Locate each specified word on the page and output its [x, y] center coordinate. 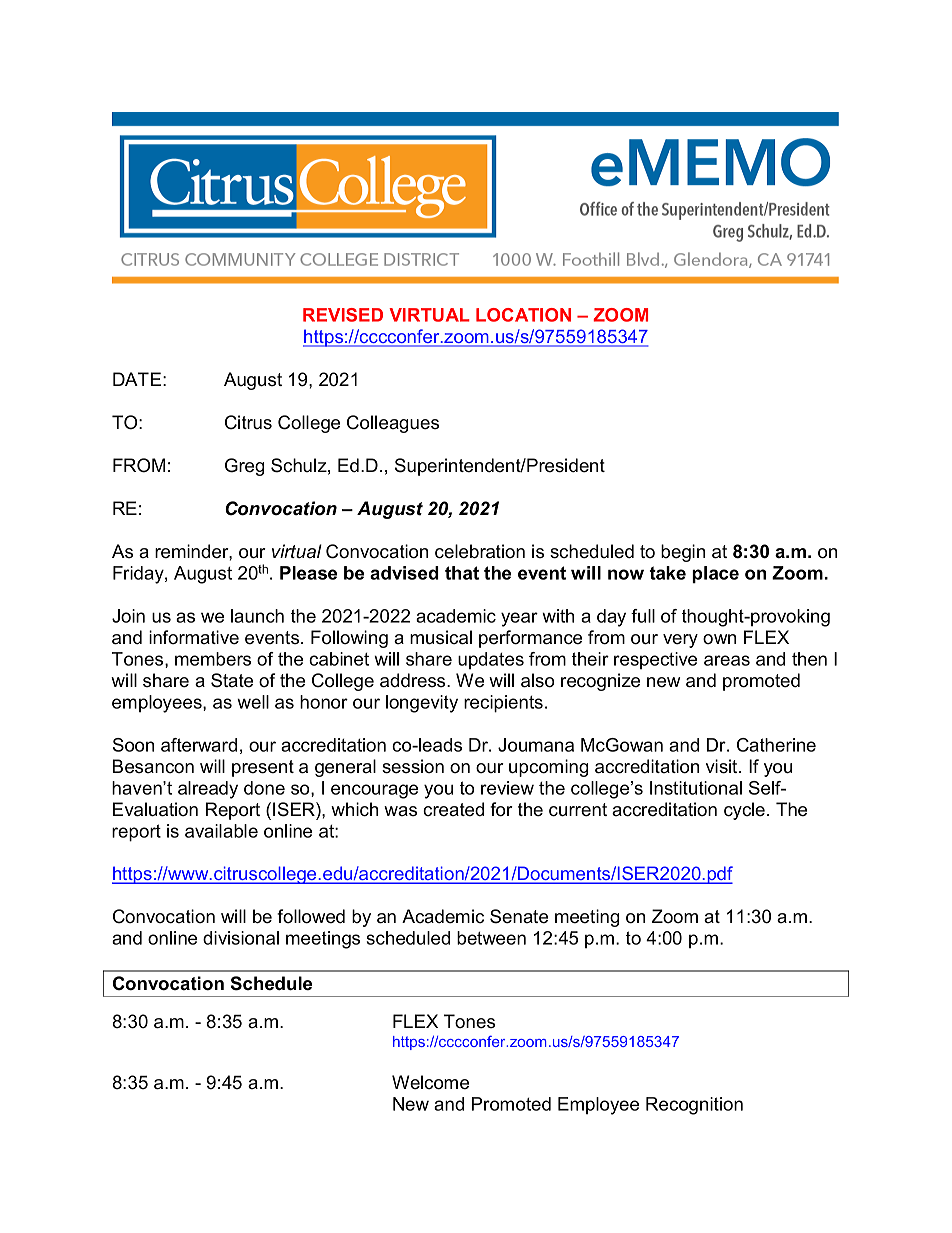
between [491, 938]
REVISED [343, 315]
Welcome [430, 1082]
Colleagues [393, 424]
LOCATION [523, 315]
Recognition [694, 1106]
